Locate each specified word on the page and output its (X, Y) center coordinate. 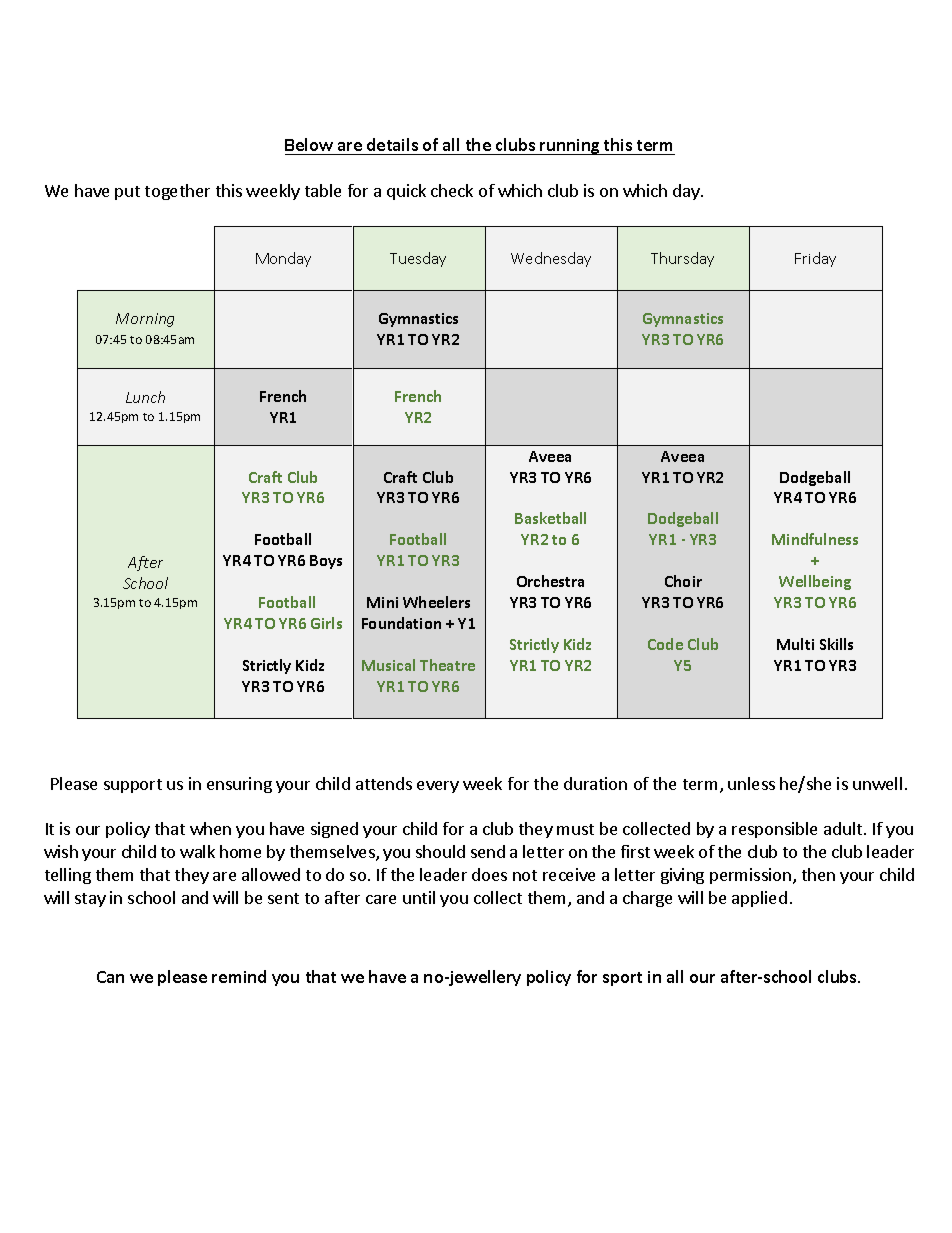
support (133, 786)
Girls (326, 623)
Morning (145, 320)
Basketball (550, 518)
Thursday (682, 259)
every (438, 787)
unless (751, 783)
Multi (795, 644)
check (452, 190)
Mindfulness (815, 539)
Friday (815, 259)
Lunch (145, 397)
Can (110, 977)
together (177, 192)
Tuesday (418, 259)
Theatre (447, 665)
